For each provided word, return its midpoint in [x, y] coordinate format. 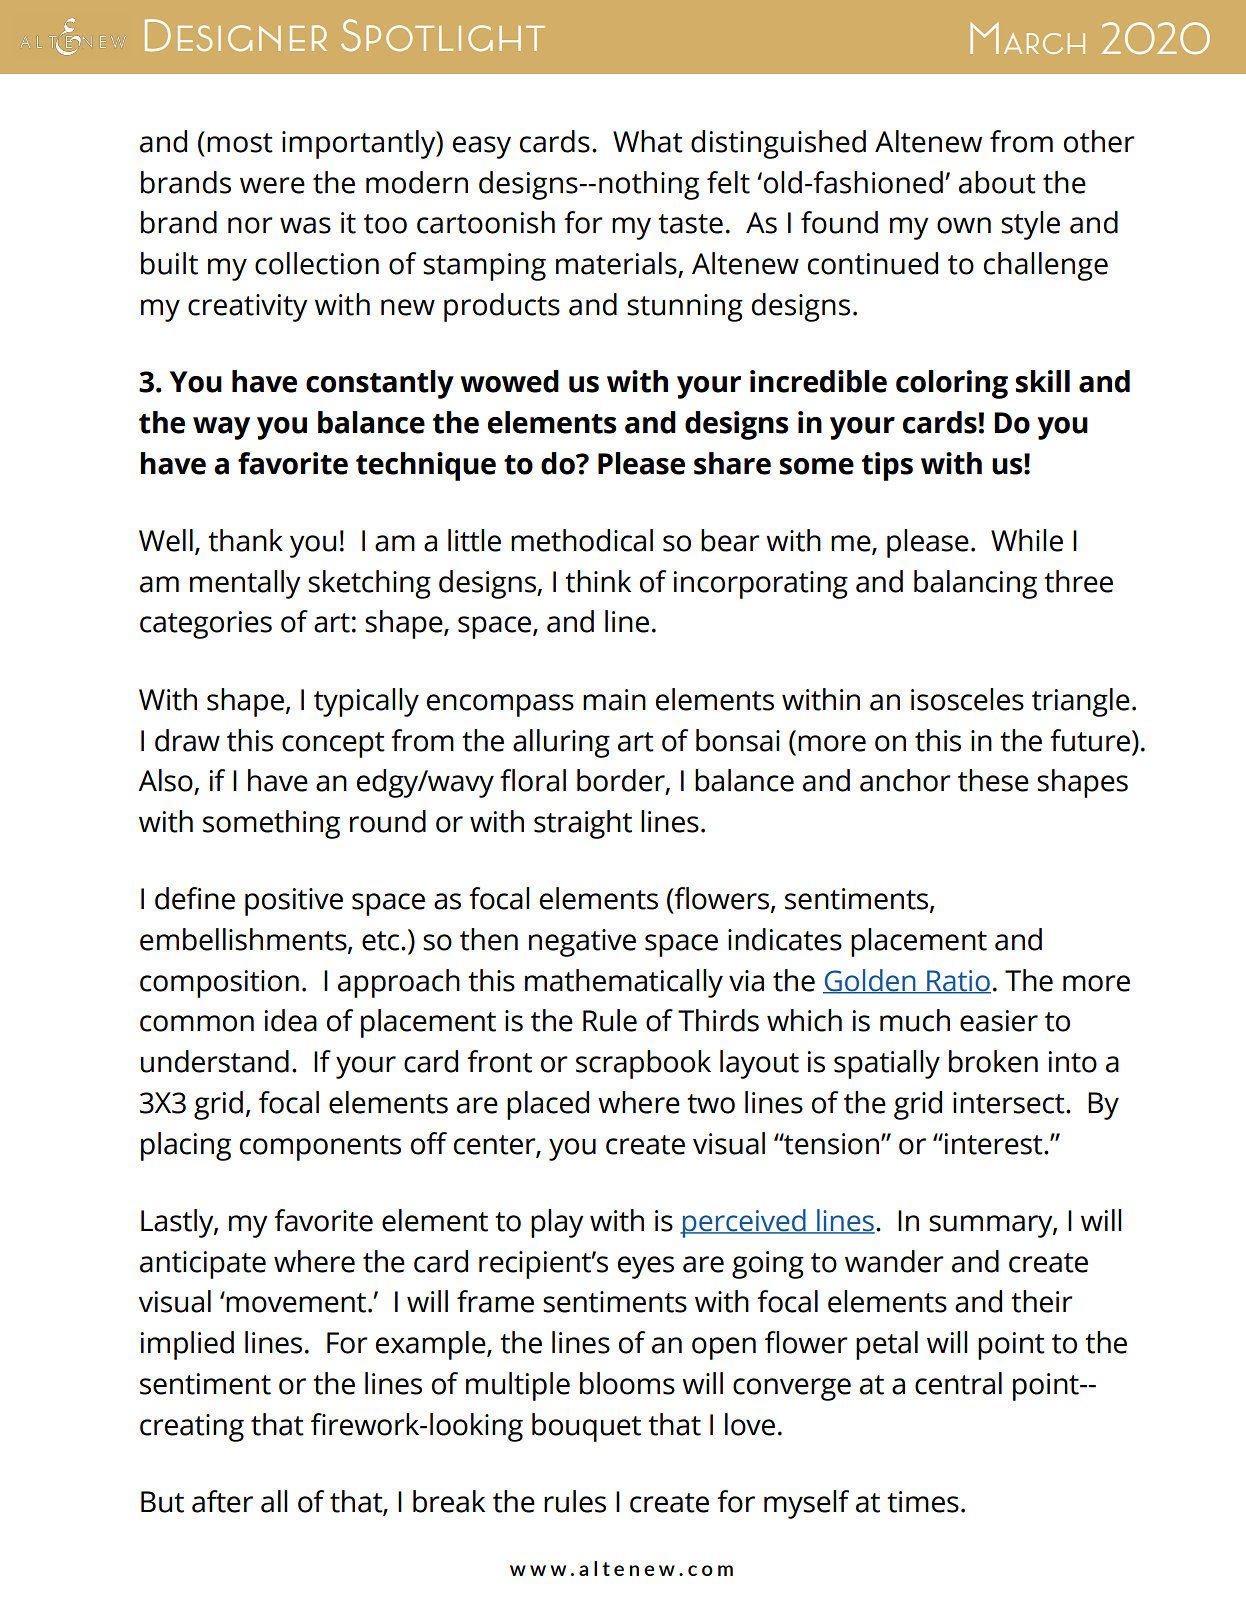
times [923, 1502]
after [222, 1501]
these [993, 780]
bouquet [586, 1427]
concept [333, 745]
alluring [561, 743]
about [997, 182]
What [648, 141]
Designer [236, 35]
